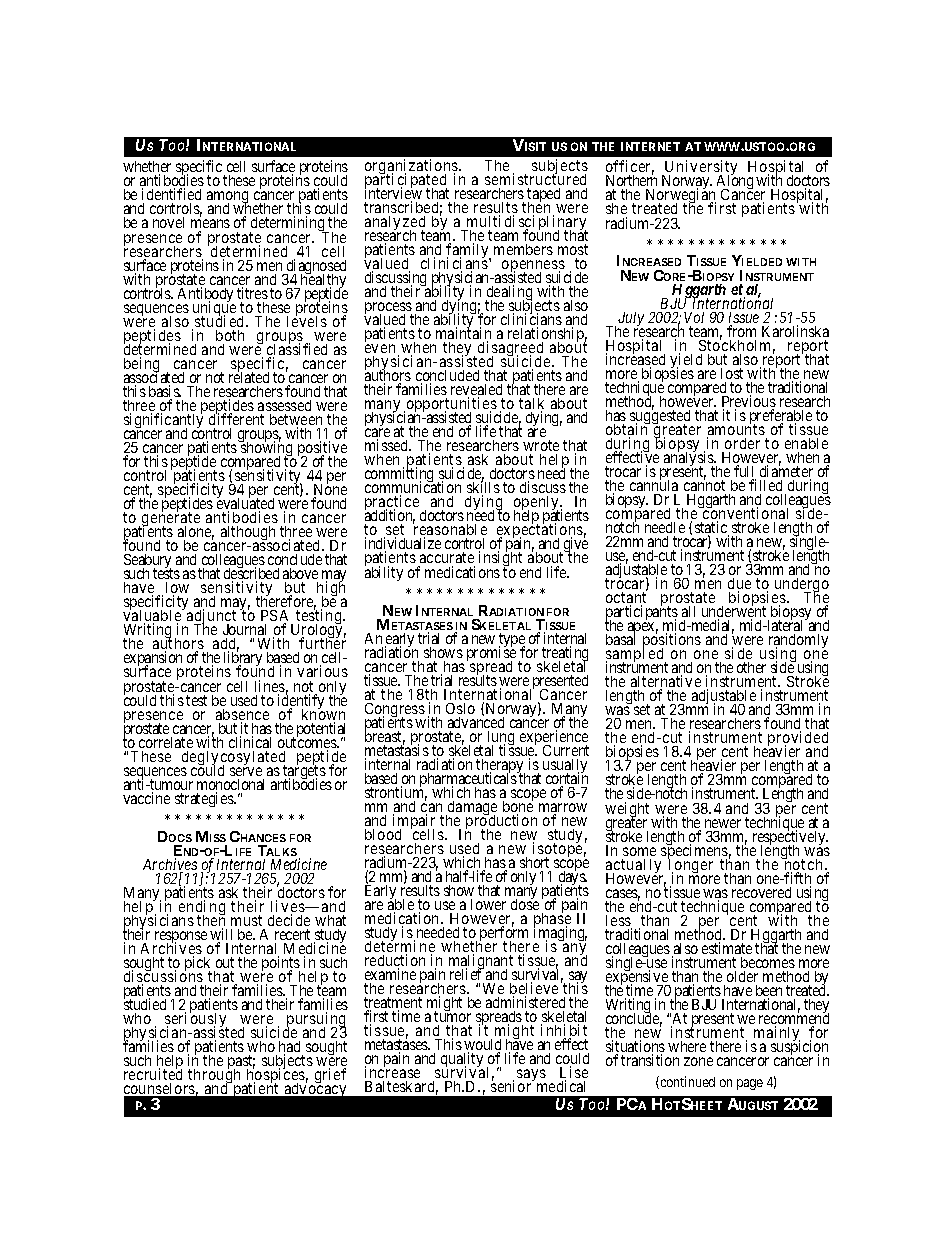 The height and width of the screenshot is (1233, 952). I want to click on adjunct, so click(211, 618).
